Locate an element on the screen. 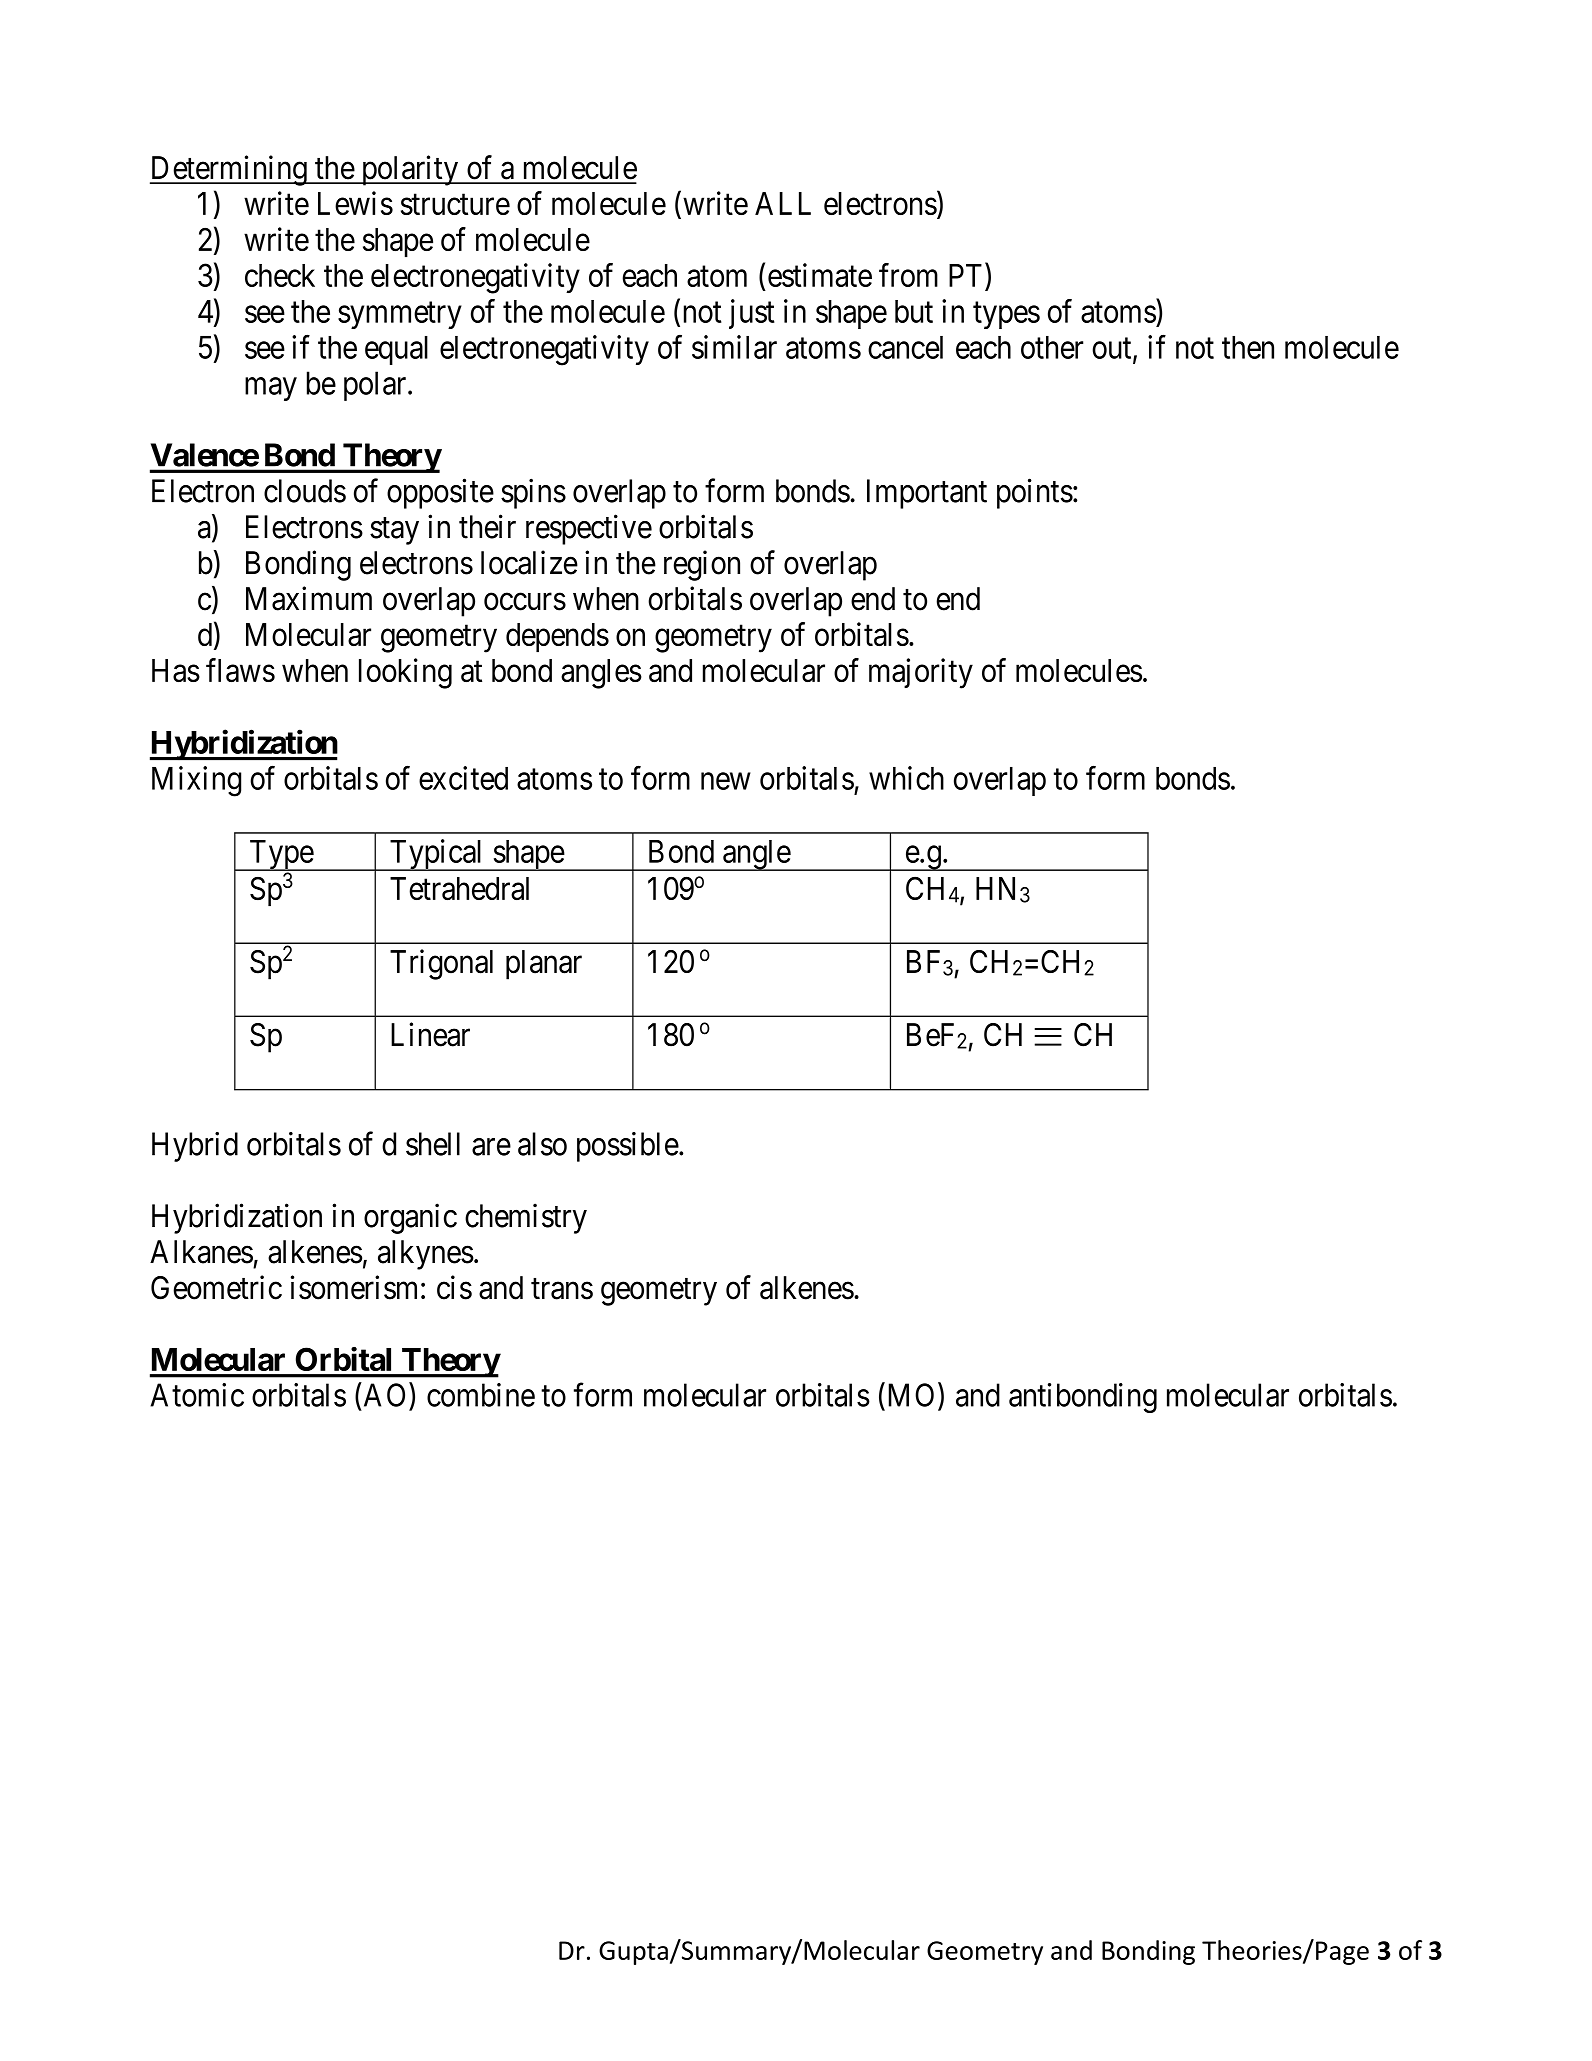 The width and height of the screenshot is (1592, 2061). combine is located at coordinates (481, 1395).
